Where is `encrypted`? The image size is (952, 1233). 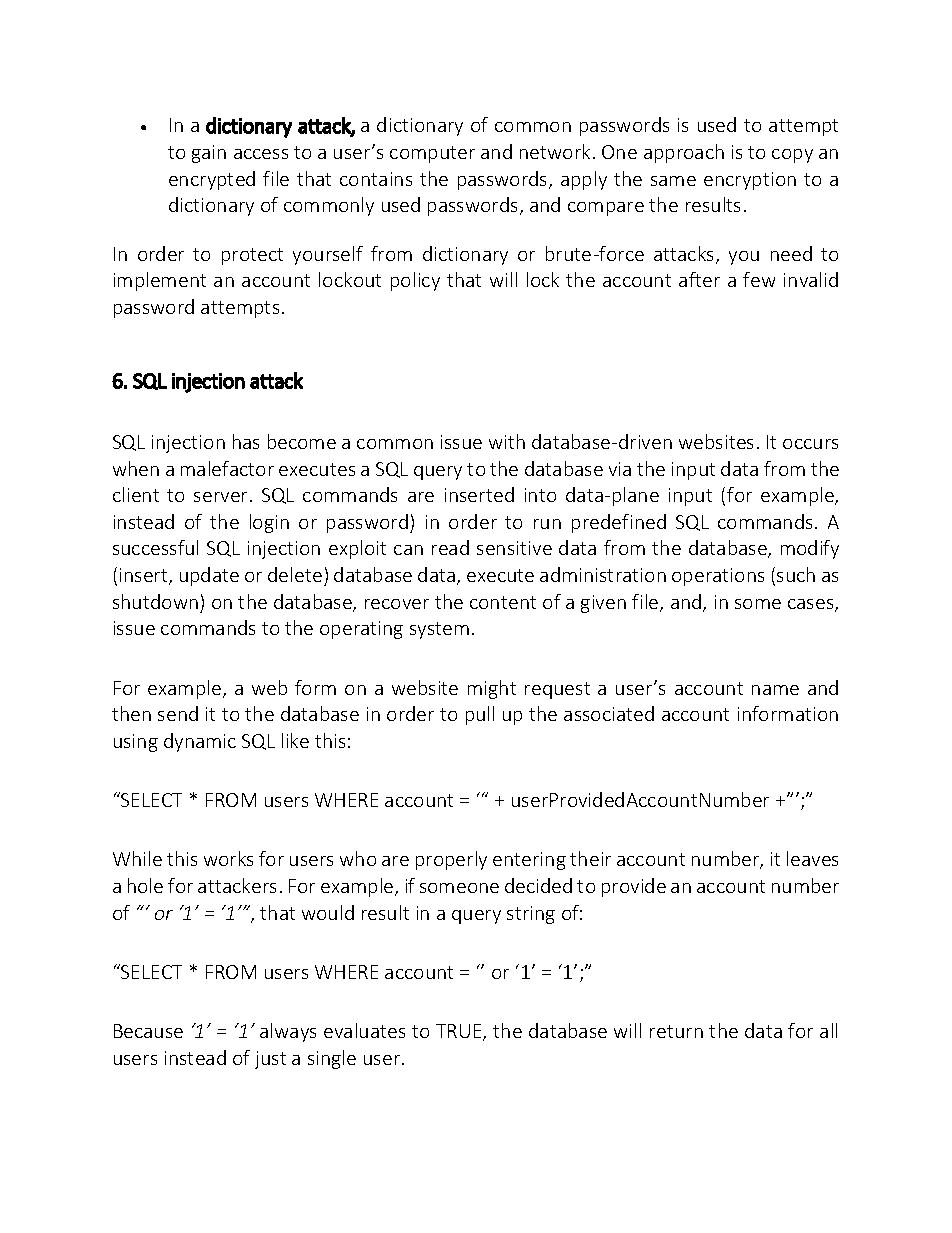 encrypted is located at coordinates (212, 180).
